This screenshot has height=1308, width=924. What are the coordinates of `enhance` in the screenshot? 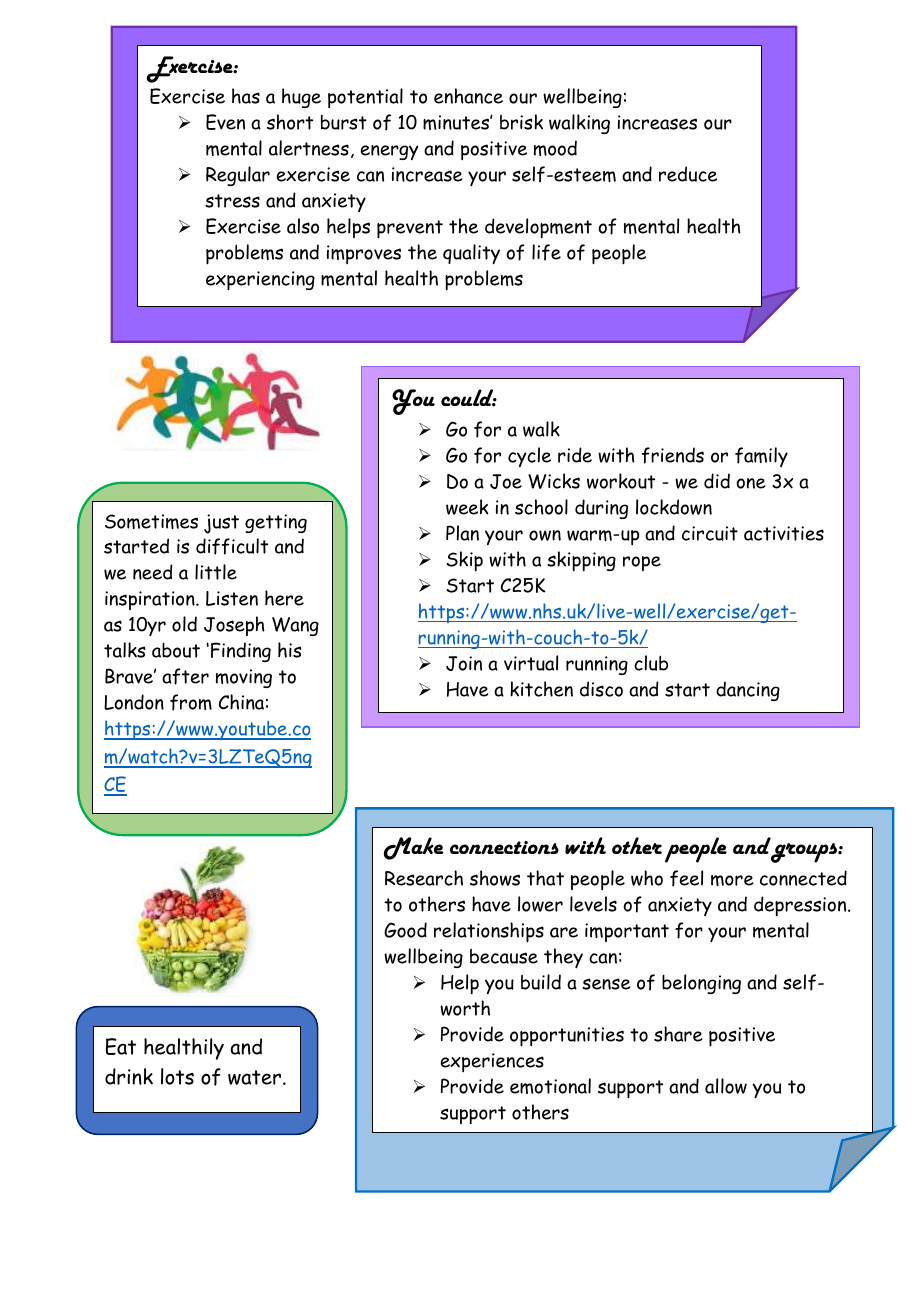 It's located at (468, 96).
